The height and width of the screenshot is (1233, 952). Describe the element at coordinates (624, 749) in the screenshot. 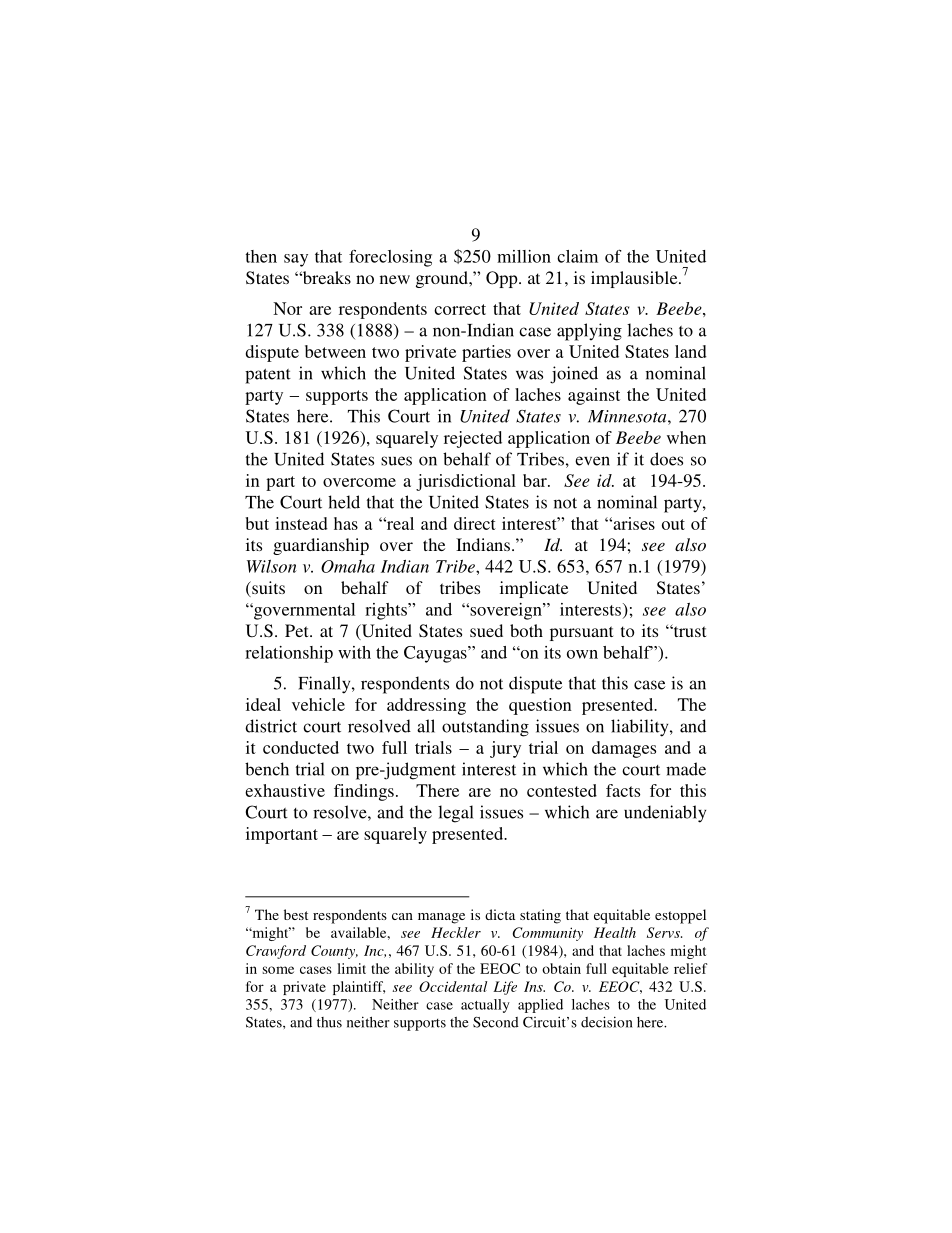

I see `damages` at that location.
